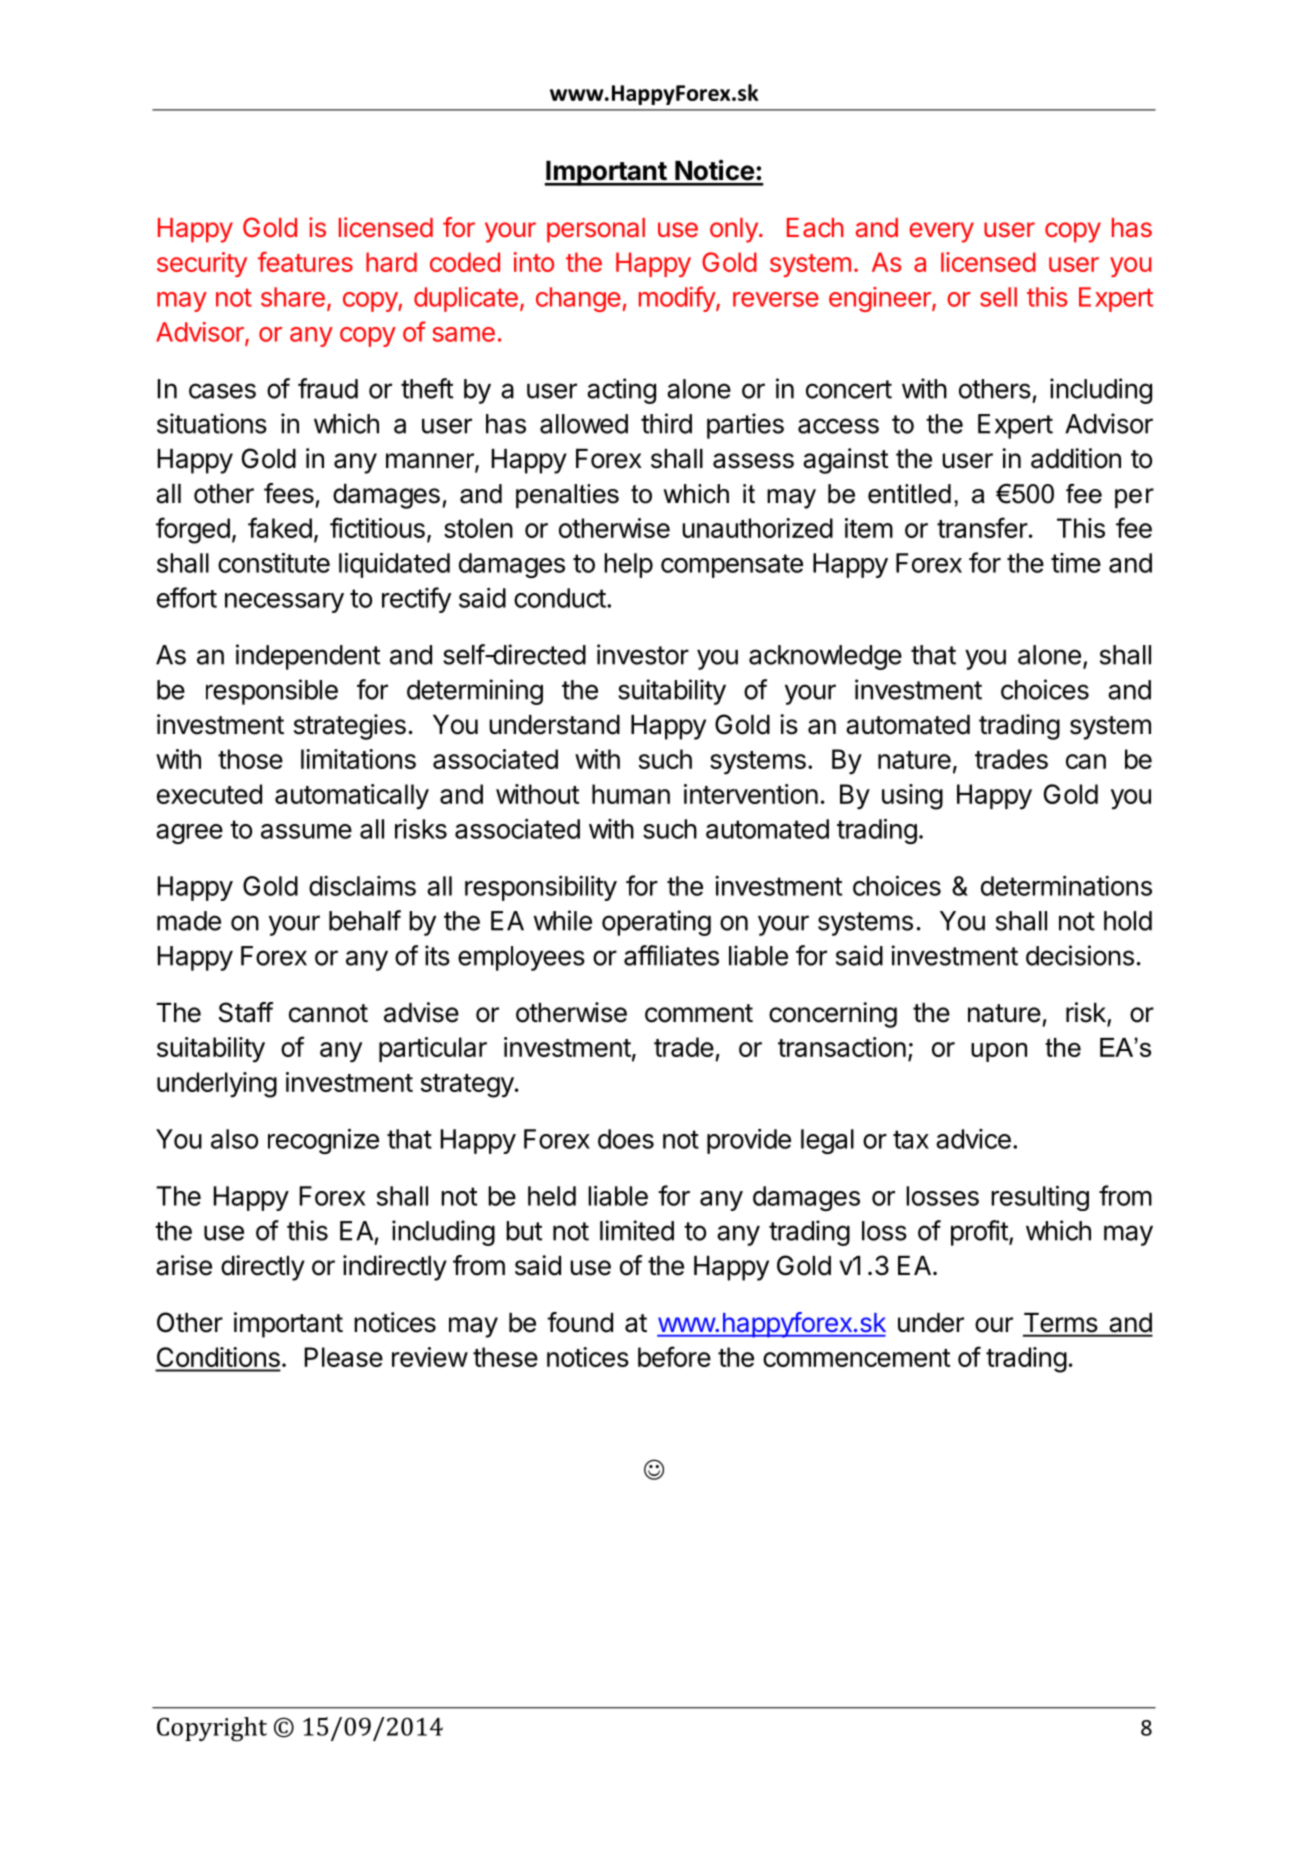  I want to click on features, so click(305, 262).
